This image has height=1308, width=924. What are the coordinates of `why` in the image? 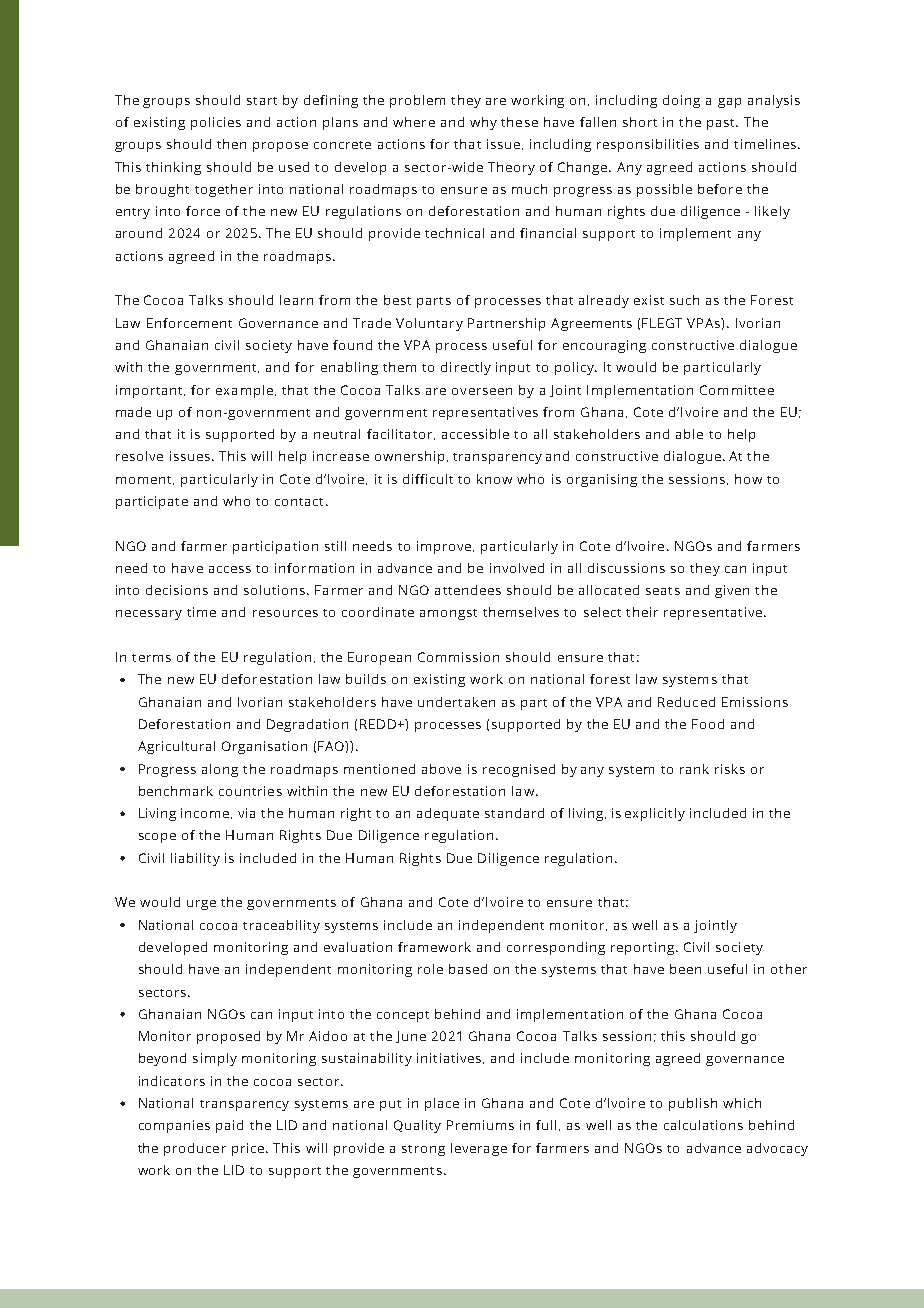 It's located at (483, 123).
